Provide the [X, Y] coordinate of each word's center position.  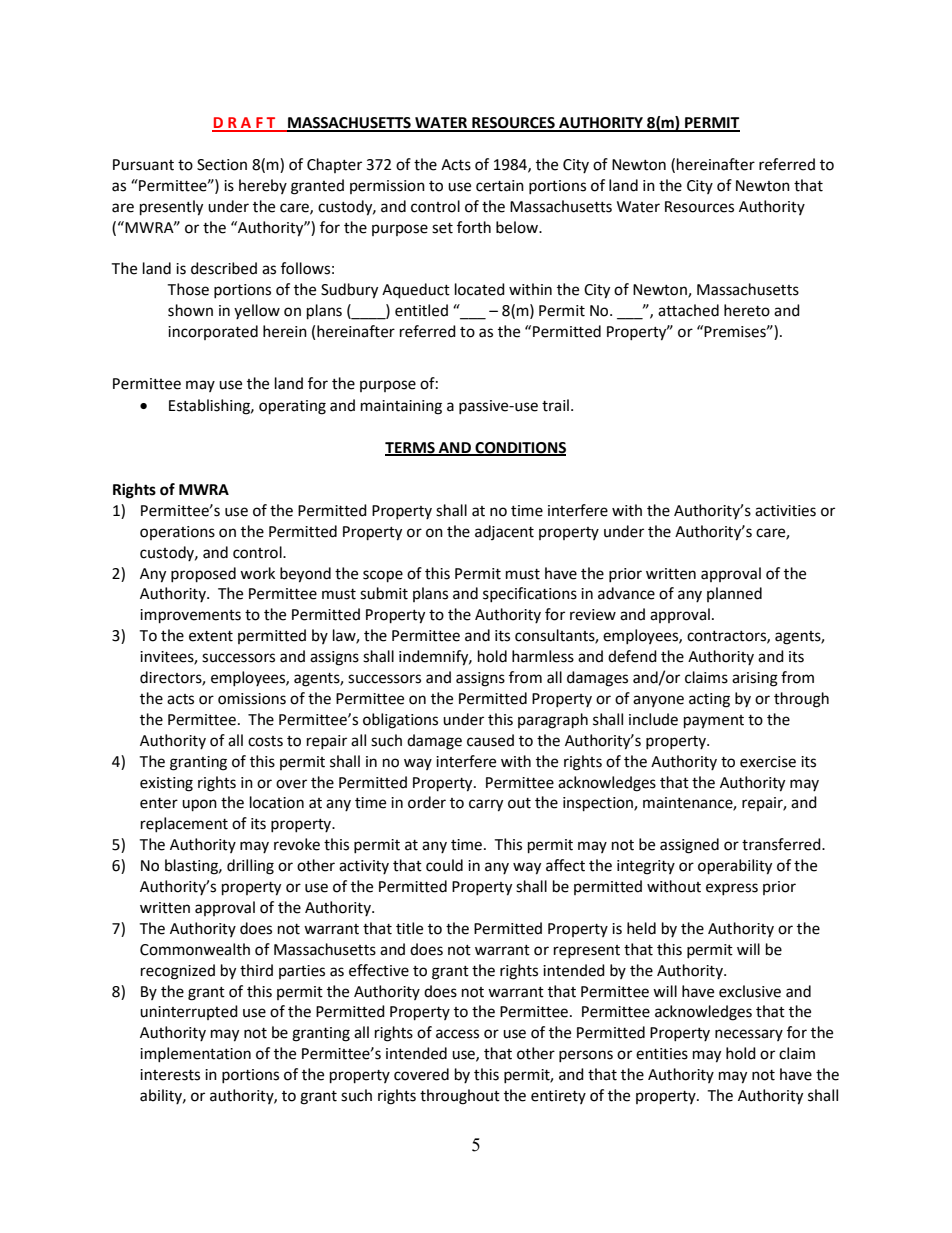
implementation [195, 1054]
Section [222, 165]
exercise [768, 762]
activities [785, 511]
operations [177, 533]
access [457, 1034]
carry [486, 805]
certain [500, 186]
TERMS [411, 449]
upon [199, 805]
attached [688, 310]
